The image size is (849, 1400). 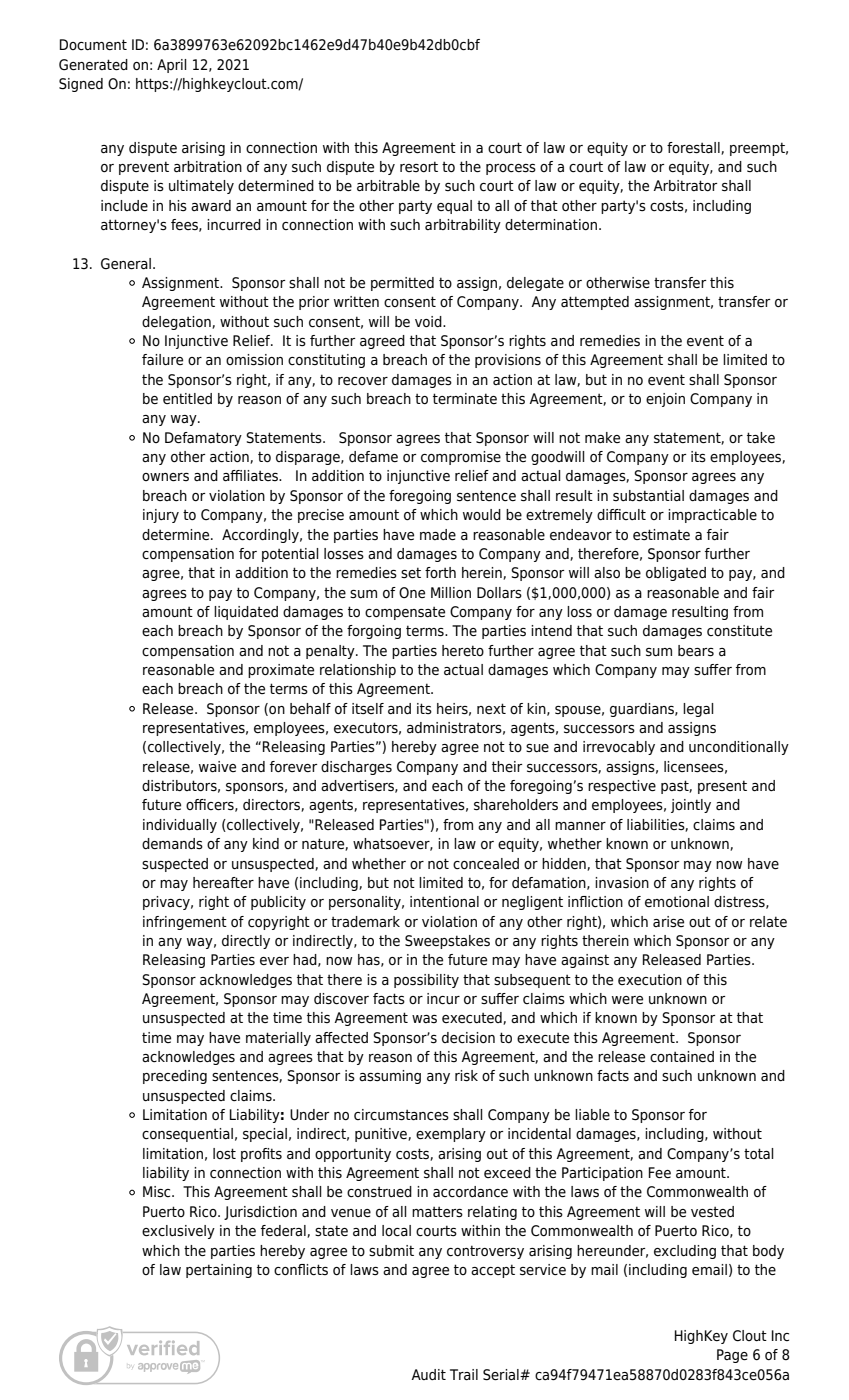 I want to click on Audit, so click(x=428, y=1374).
